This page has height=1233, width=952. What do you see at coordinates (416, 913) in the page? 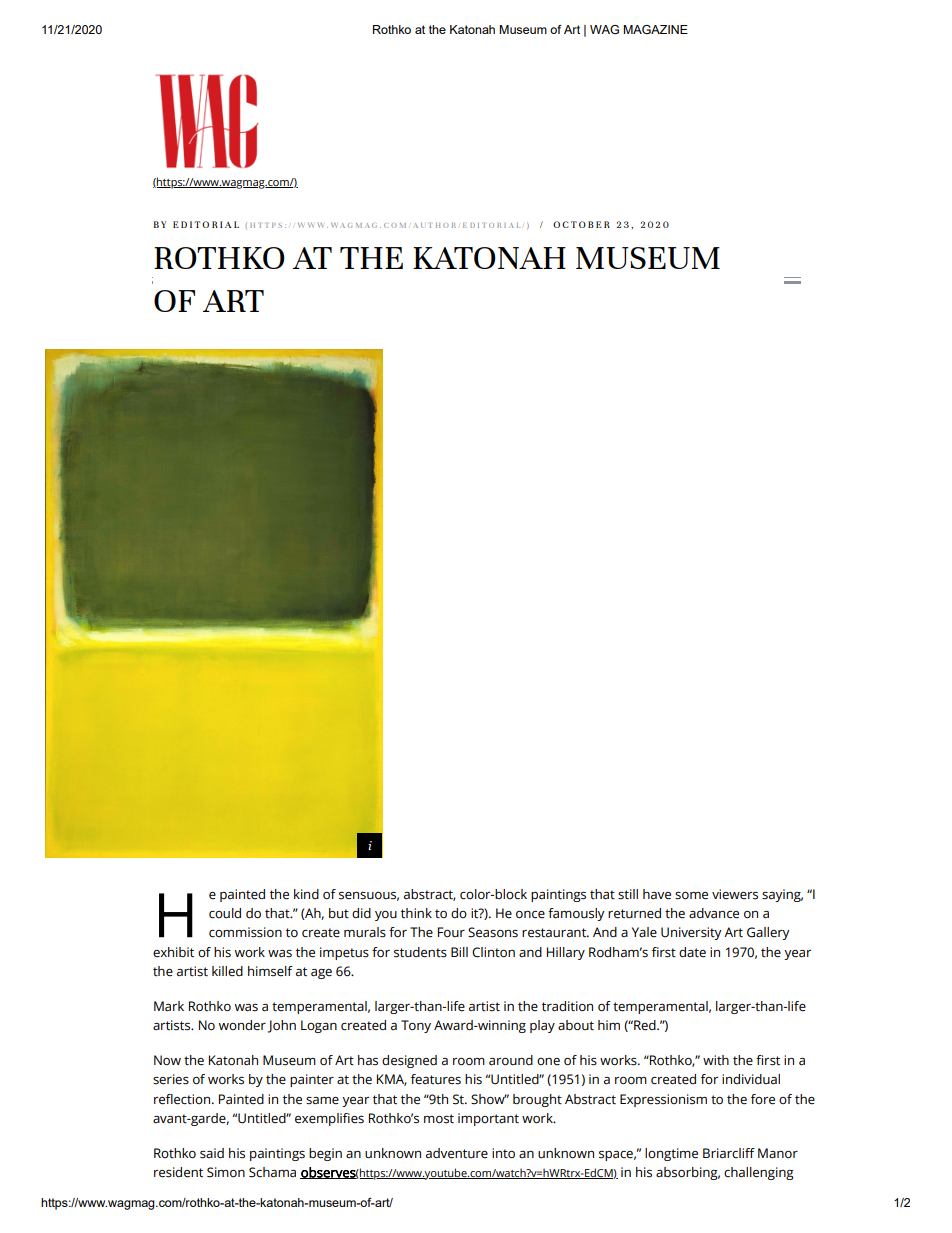
I see `think` at bounding box center [416, 913].
